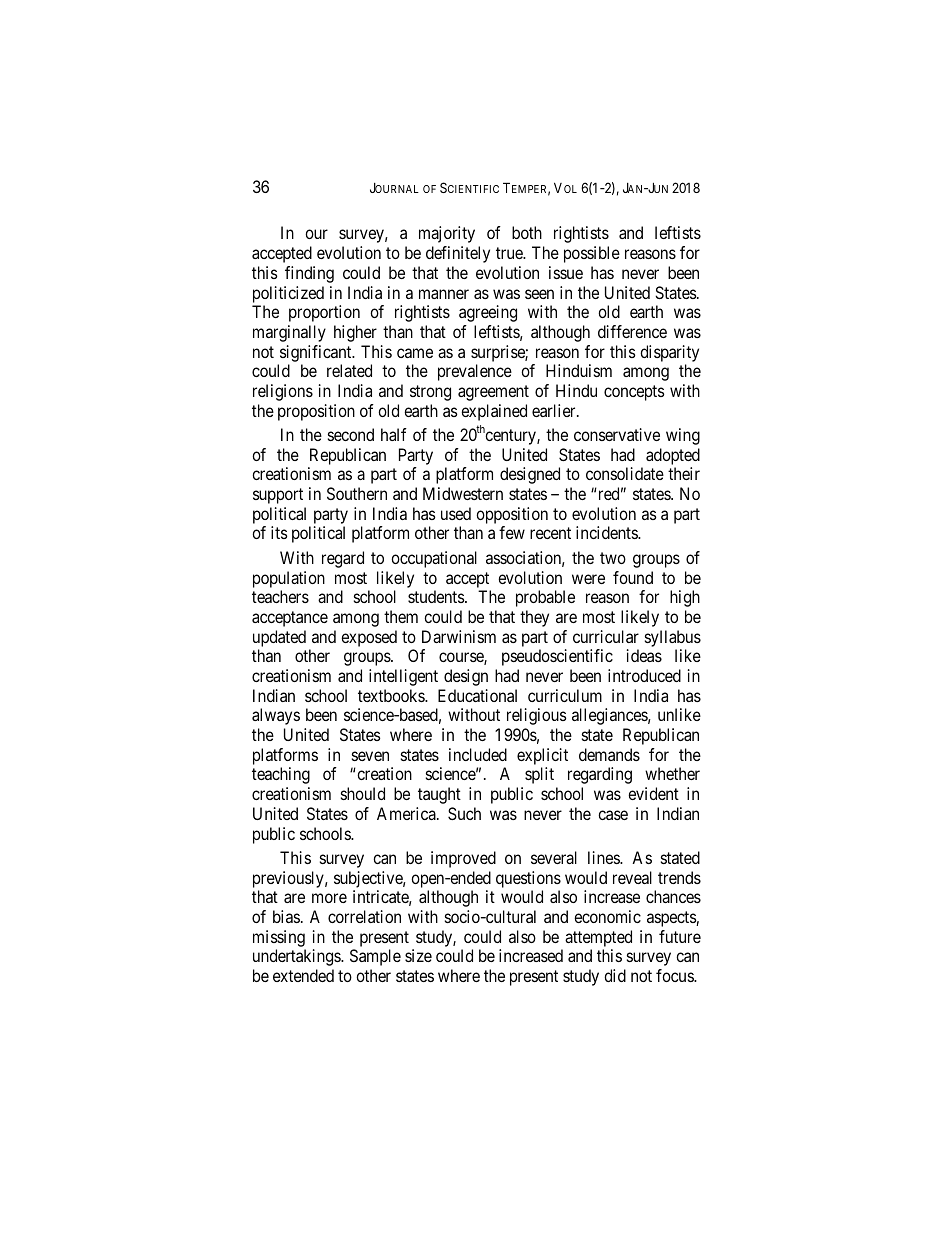  What do you see at coordinates (459, 636) in the image?
I see `Darwinism` at bounding box center [459, 636].
